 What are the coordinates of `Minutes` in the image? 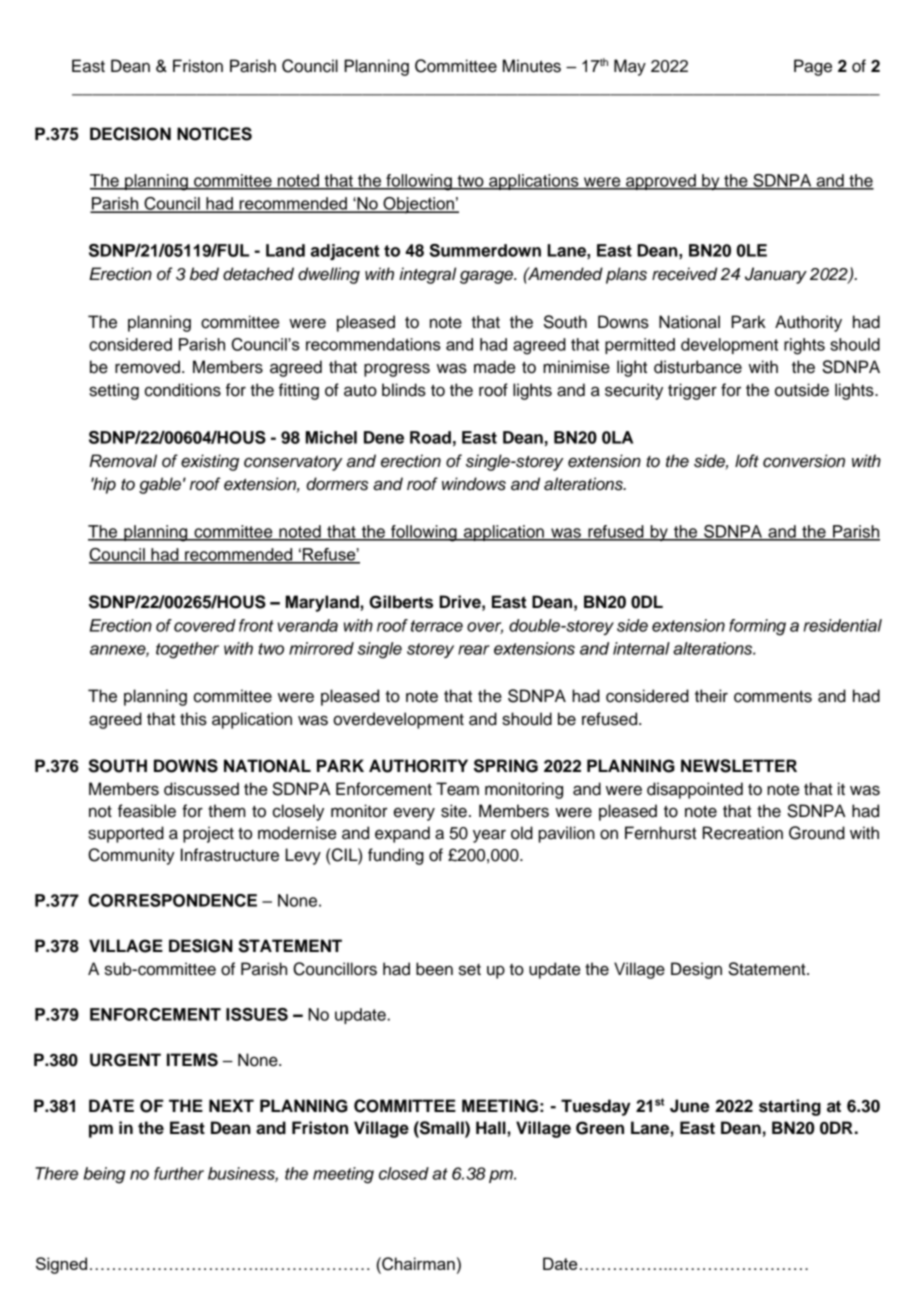 It's located at (532, 66).
